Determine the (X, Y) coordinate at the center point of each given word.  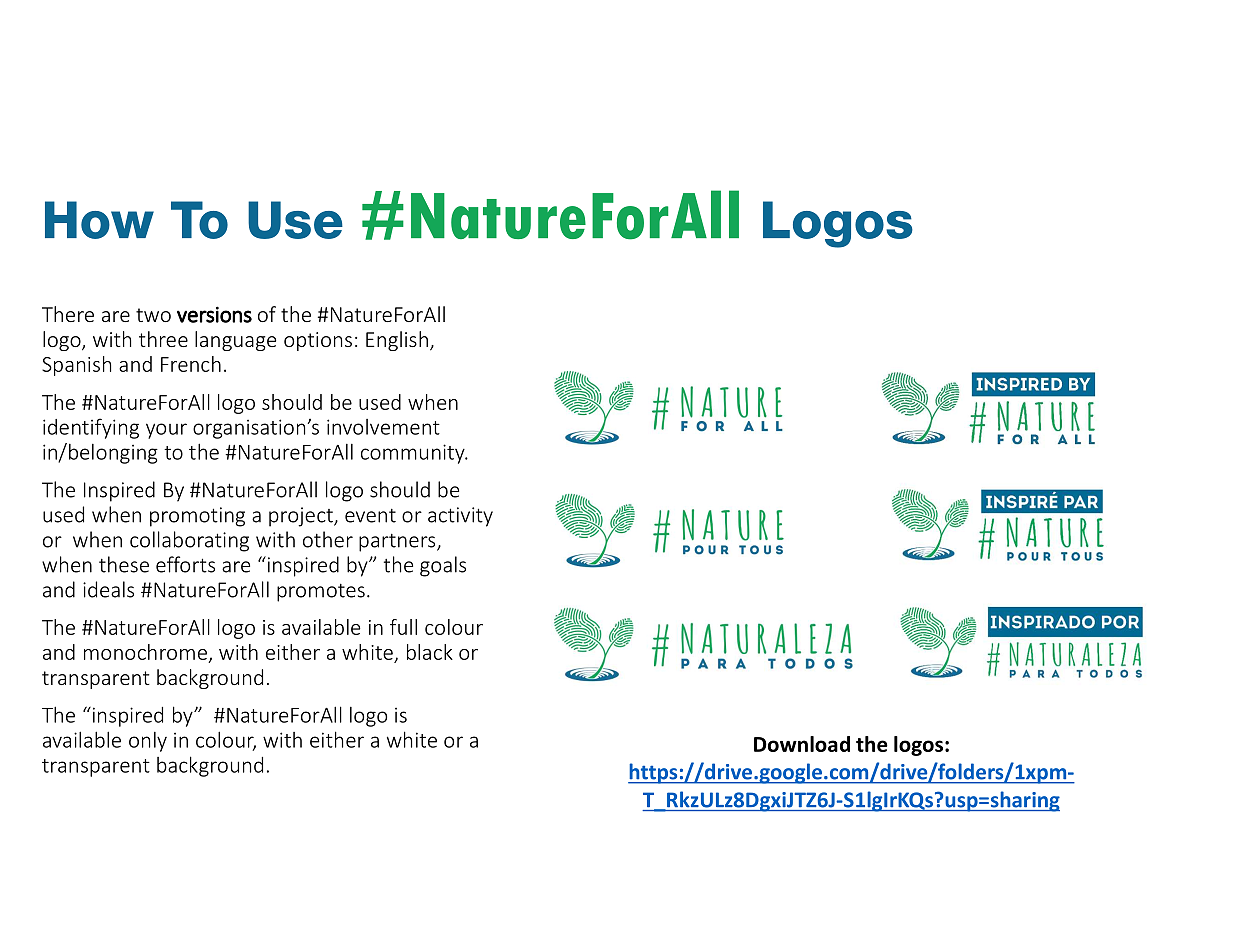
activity (460, 517)
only (148, 742)
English (397, 341)
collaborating (189, 541)
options (318, 341)
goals (443, 566)
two (153, 315)
